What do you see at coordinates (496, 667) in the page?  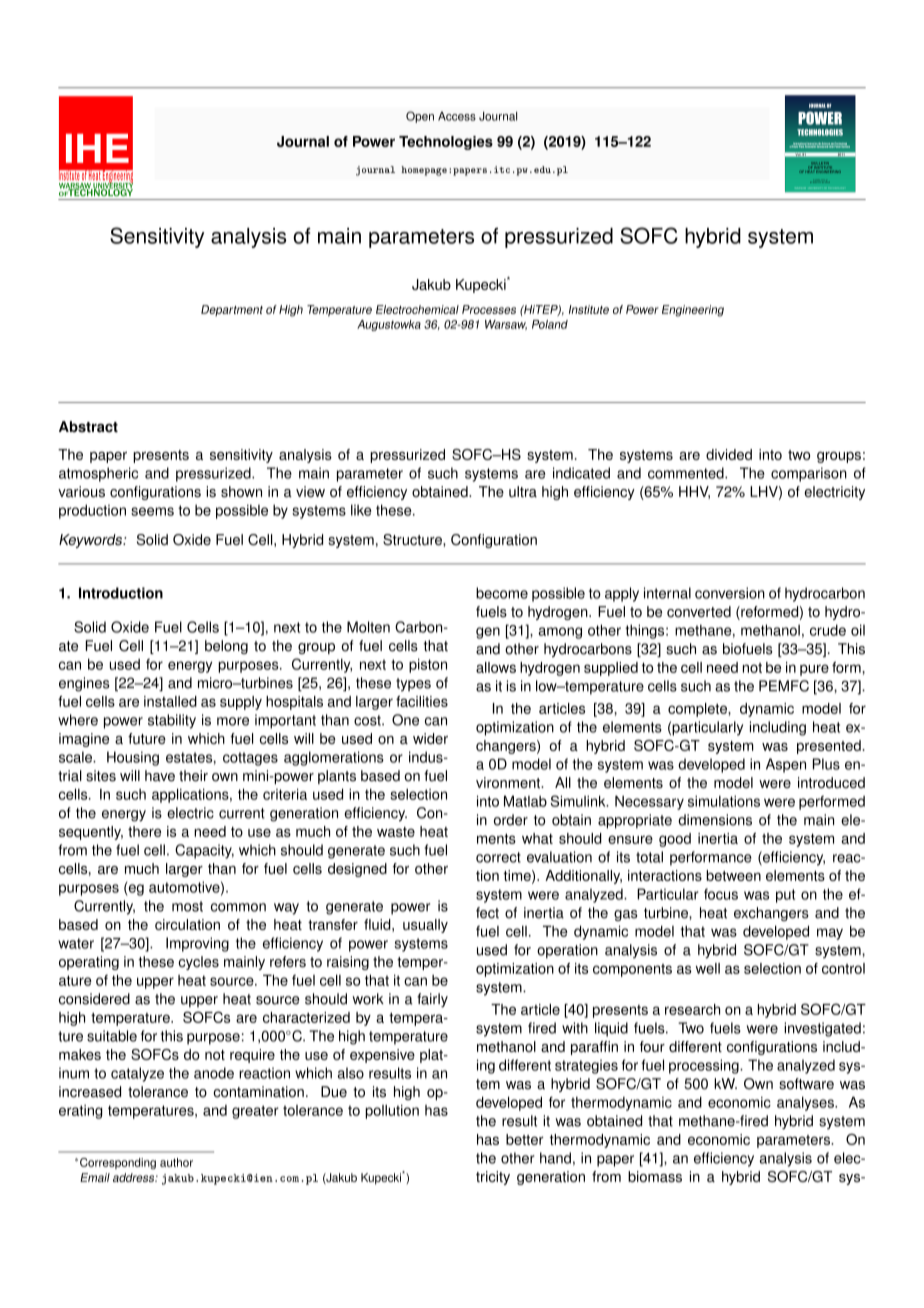 I see `allows` at bounding box center [496, 667].
